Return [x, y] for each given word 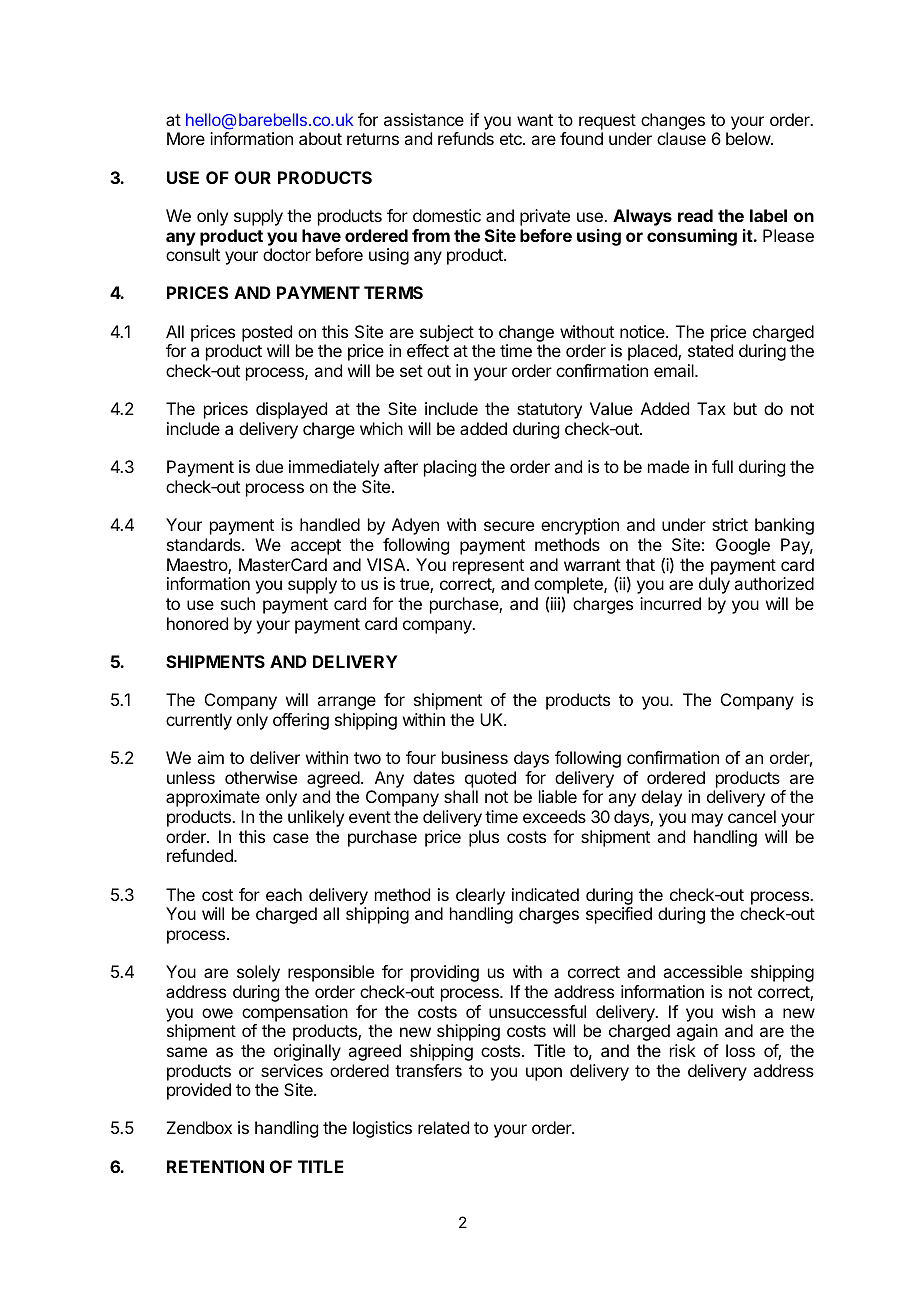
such [238, 603]
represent [488, 567]
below [749, 138]
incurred [670, 603]
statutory [549, 411]
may [707, 820]
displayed [291, 410]
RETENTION [215, 1166]
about [320, 138]
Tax [711, 408]
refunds [466, 138]
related [443, 1127]
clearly [480, 896]
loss [740, 1050]
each [284, 894]
